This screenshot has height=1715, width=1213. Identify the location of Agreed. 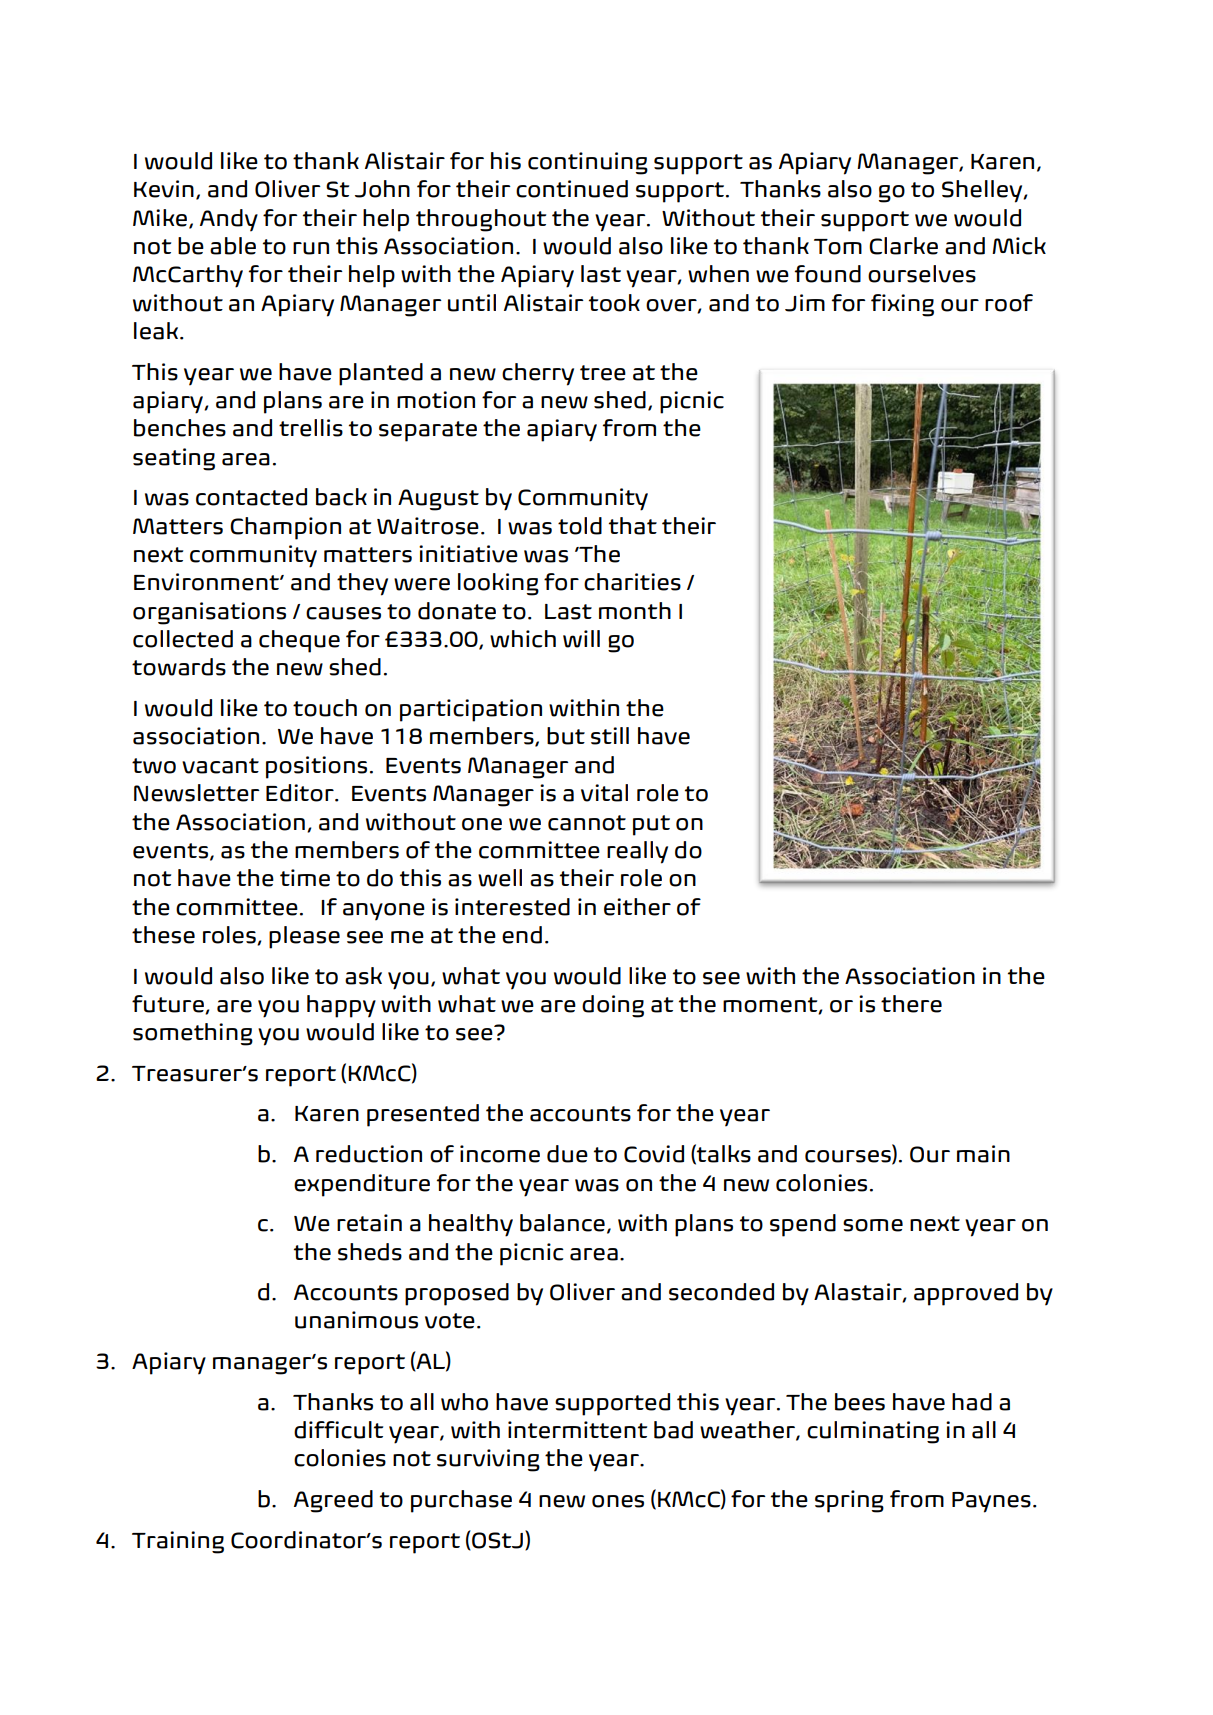
(333, 1501).
